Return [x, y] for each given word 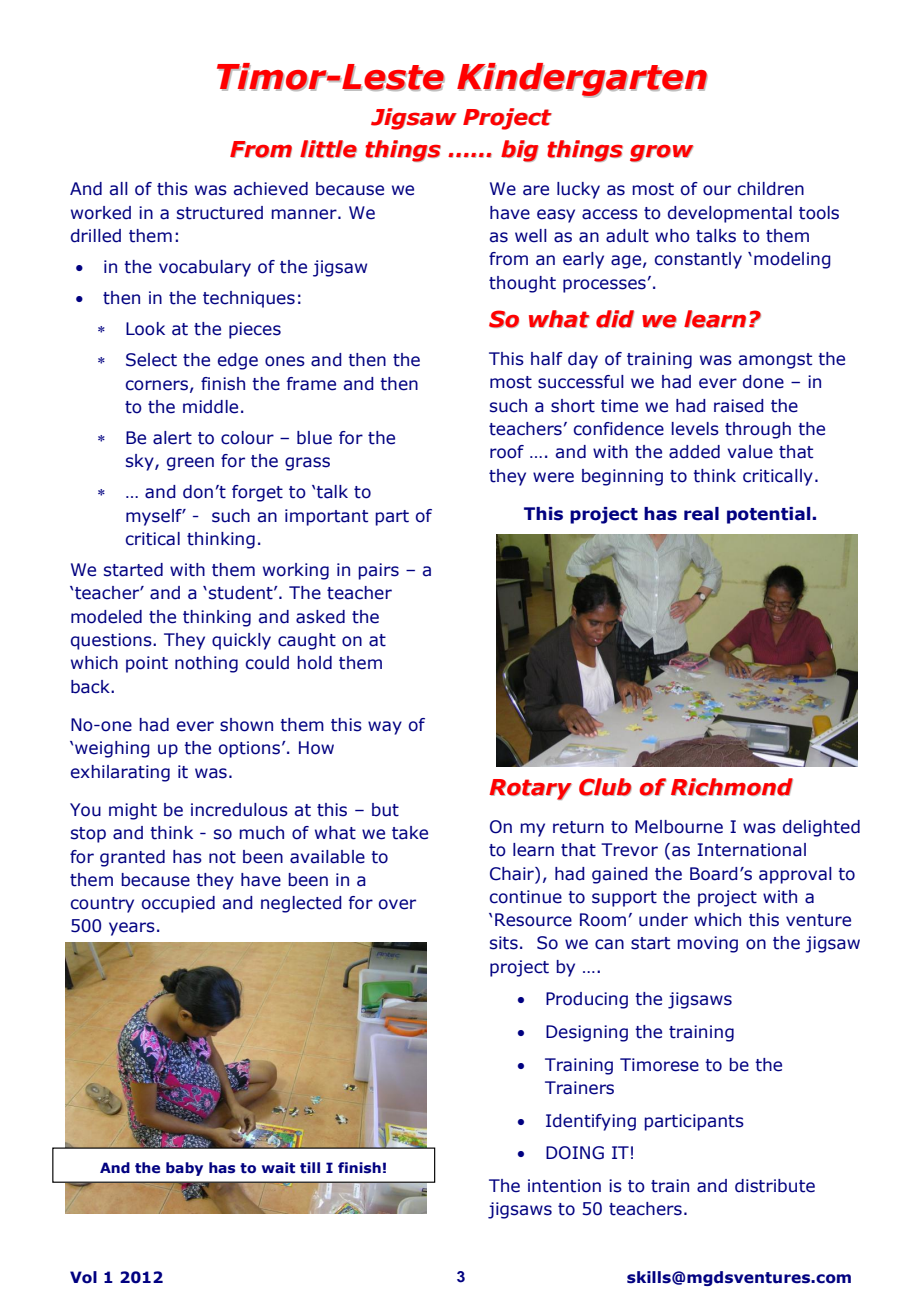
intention [564, 1186]
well [531, 236]
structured [220, 213]
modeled [106, 617]
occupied [178, 904]
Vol [83, 1277]
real [701, 514]
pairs [378, 571]
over [397, 904]
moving [707, 944]
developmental [730, 214]
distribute [775, 1186]
